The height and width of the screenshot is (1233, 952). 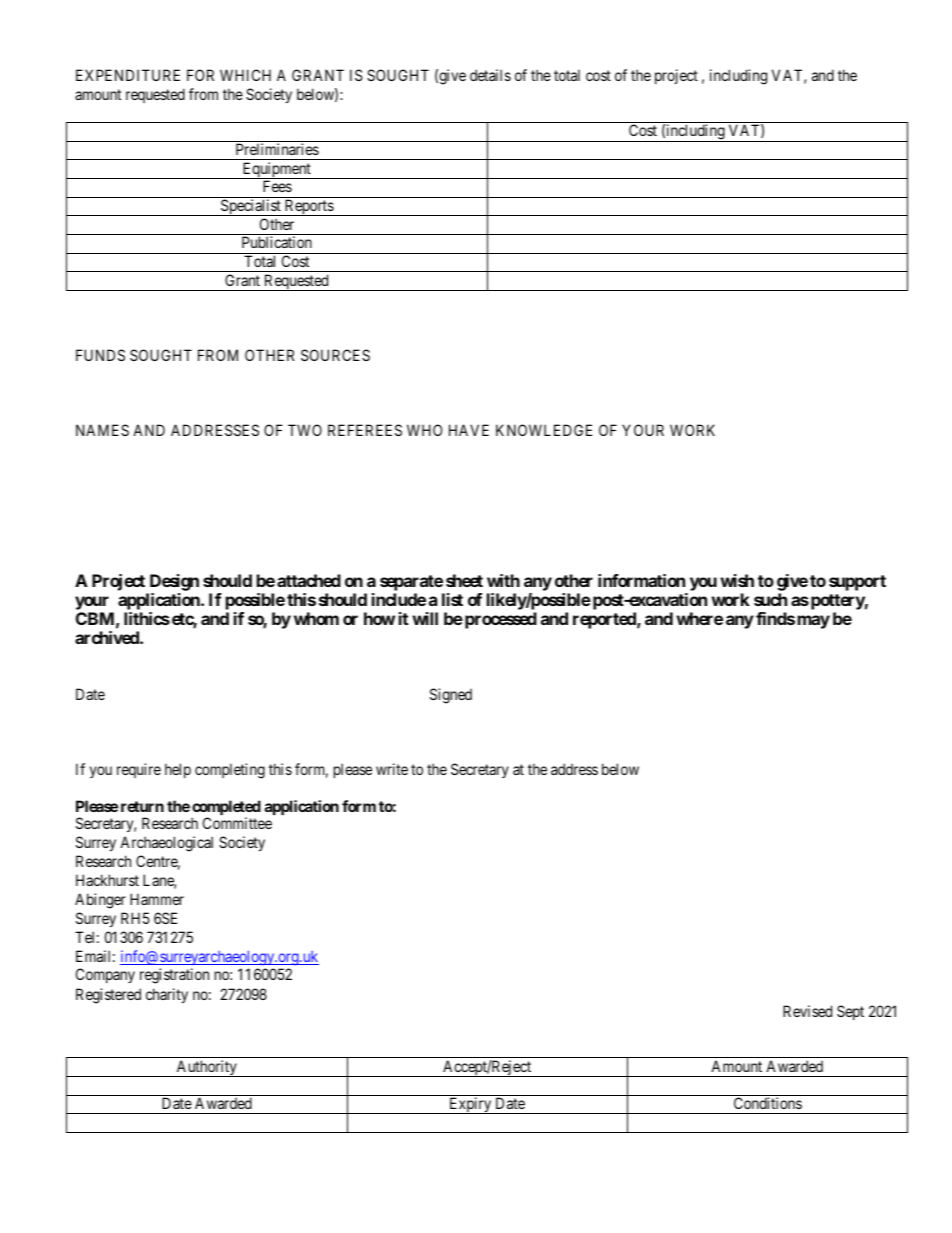 I want to click on Expiry, so click(x=470, y=1105).
